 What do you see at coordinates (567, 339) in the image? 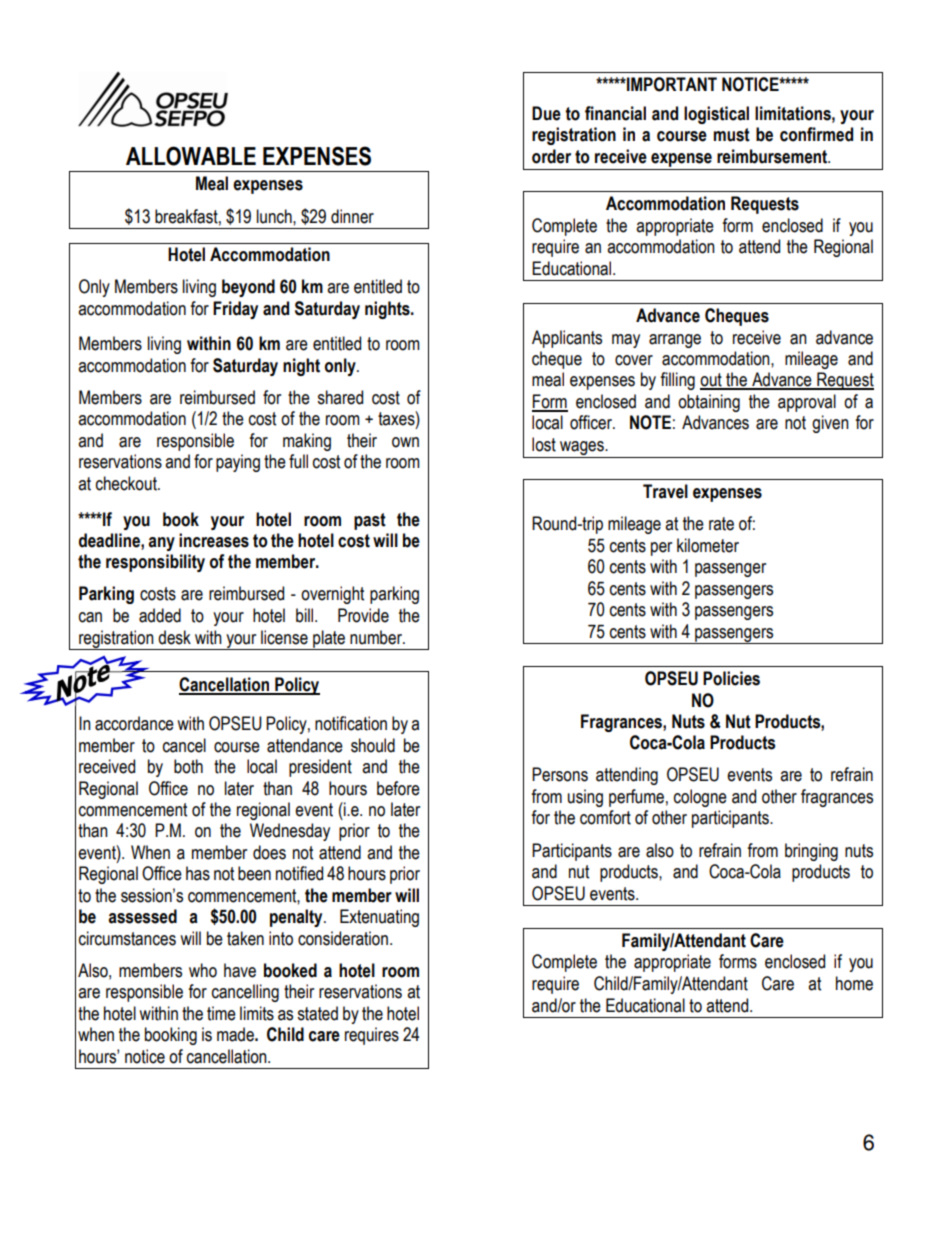
I see `Applicants` at bounding box center [567, 339].
